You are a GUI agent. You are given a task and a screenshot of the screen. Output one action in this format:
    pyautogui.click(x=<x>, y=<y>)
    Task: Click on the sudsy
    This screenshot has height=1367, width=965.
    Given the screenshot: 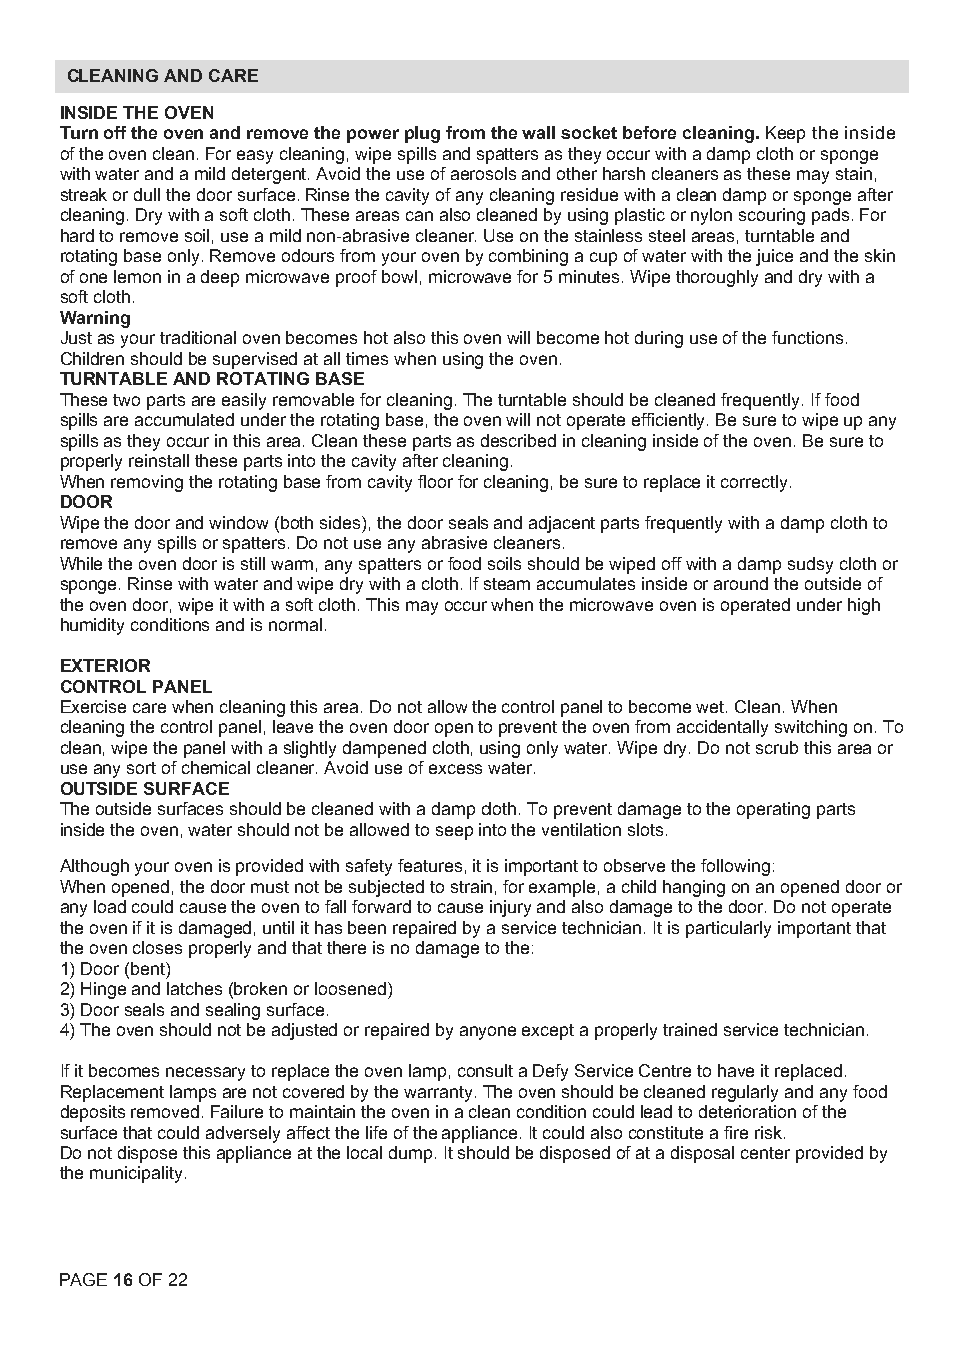 What is the action you would take?
    pyautogui.click(x=810, y=565)
